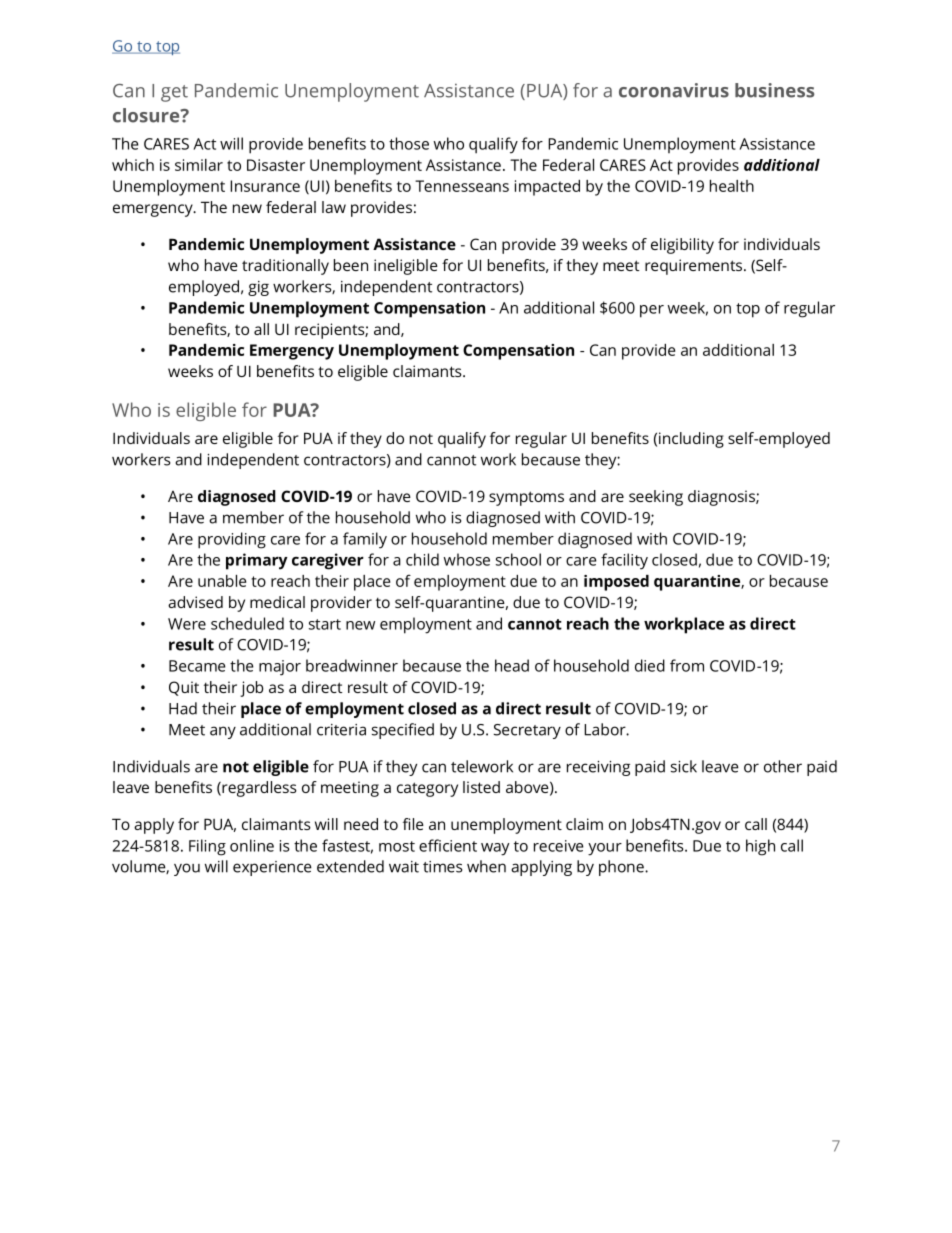 The image size is (952, 1233). What do you see at coordinates (409, 143) in the page?
I see `those` at bounding box center [409, 143].
